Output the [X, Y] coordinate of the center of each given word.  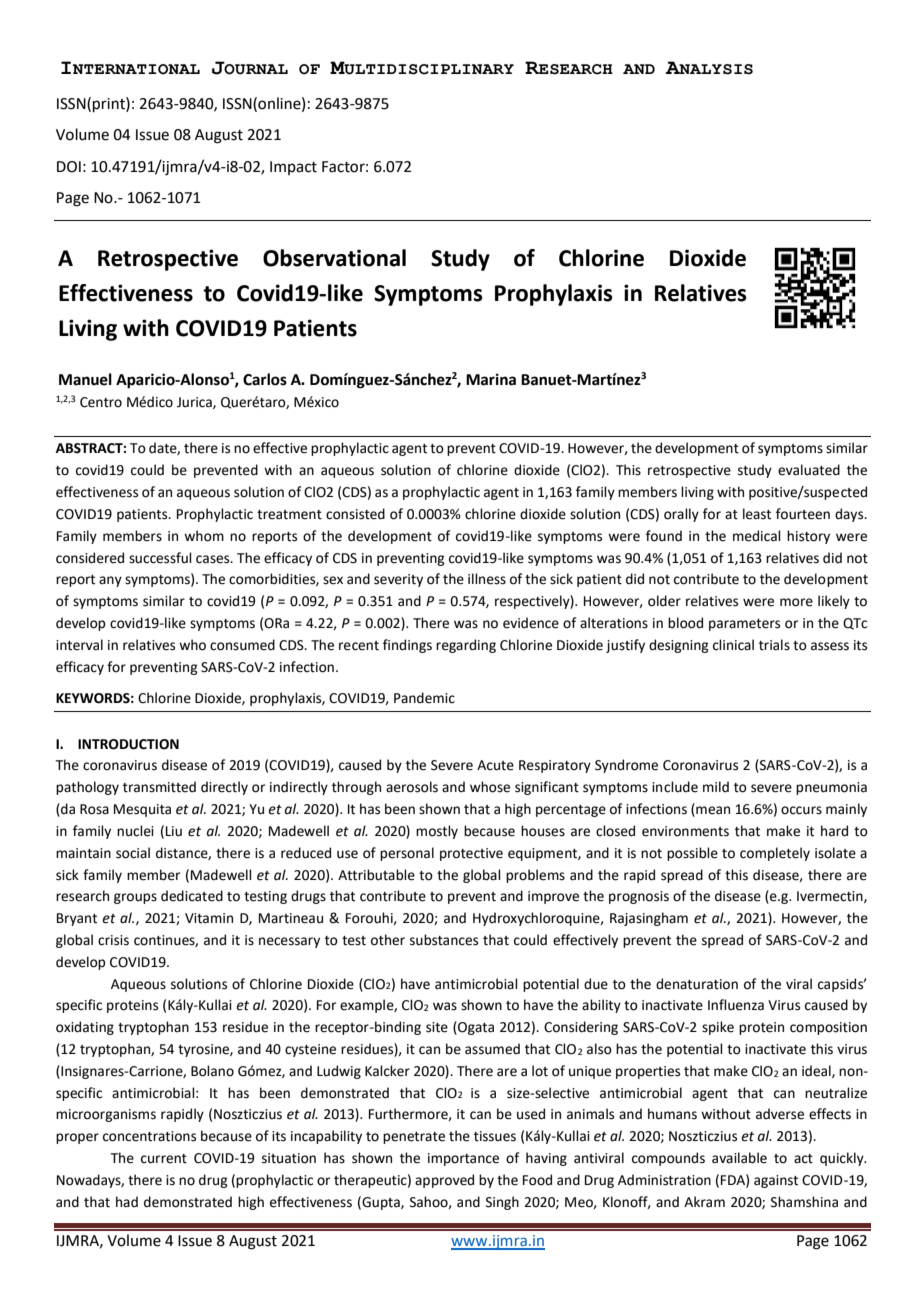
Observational [334, 258]
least [757, 514]
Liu [174, 831]
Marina [491, 379]
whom [204, 536]
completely [775, 854]
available [739, 1158]
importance [463, 1159]
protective [471, 854]
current [164, 1159]
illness [487, 579]
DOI [69, 167]
